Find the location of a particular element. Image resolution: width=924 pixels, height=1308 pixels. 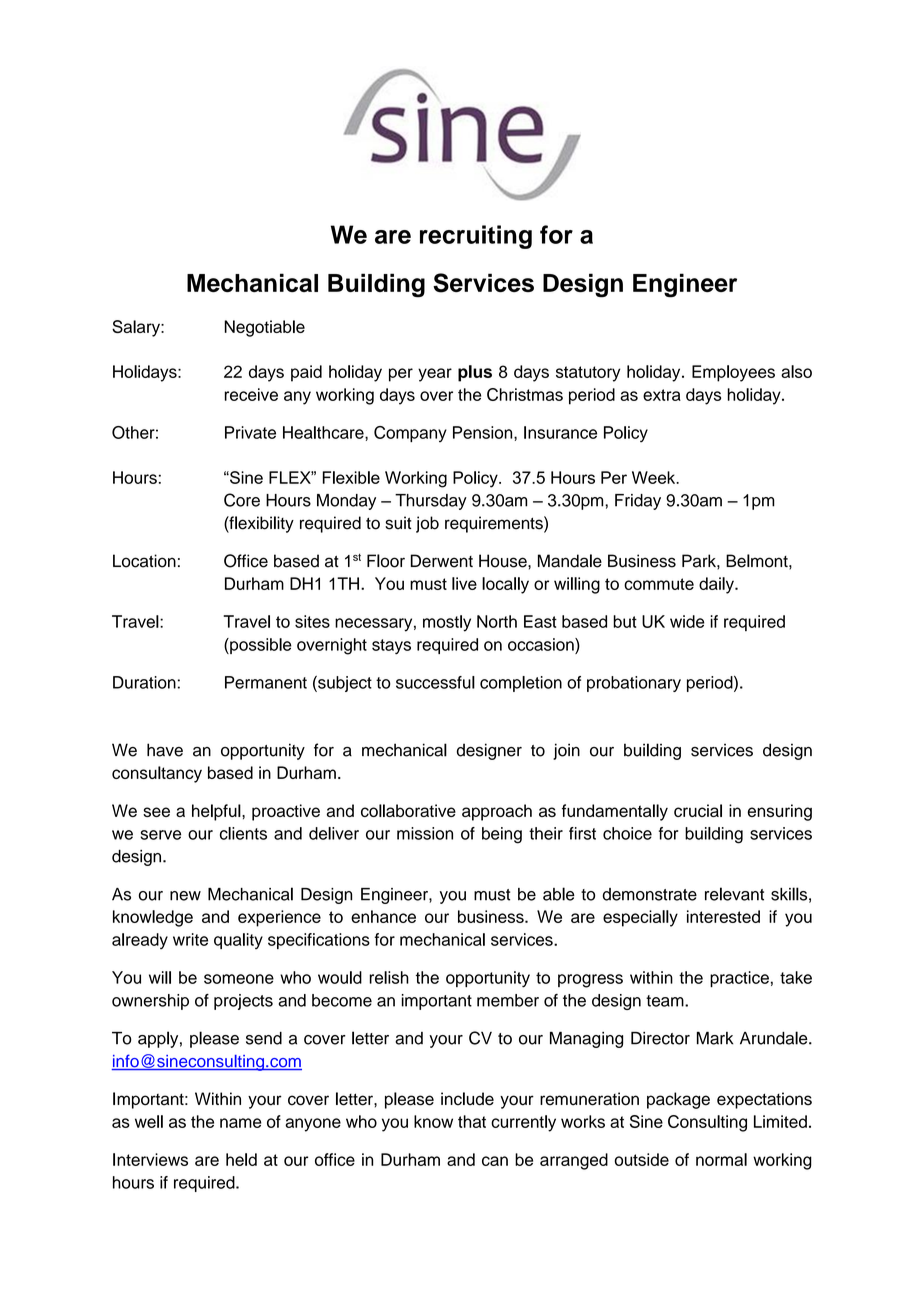

Employees is located at coordinates (733, 373).
